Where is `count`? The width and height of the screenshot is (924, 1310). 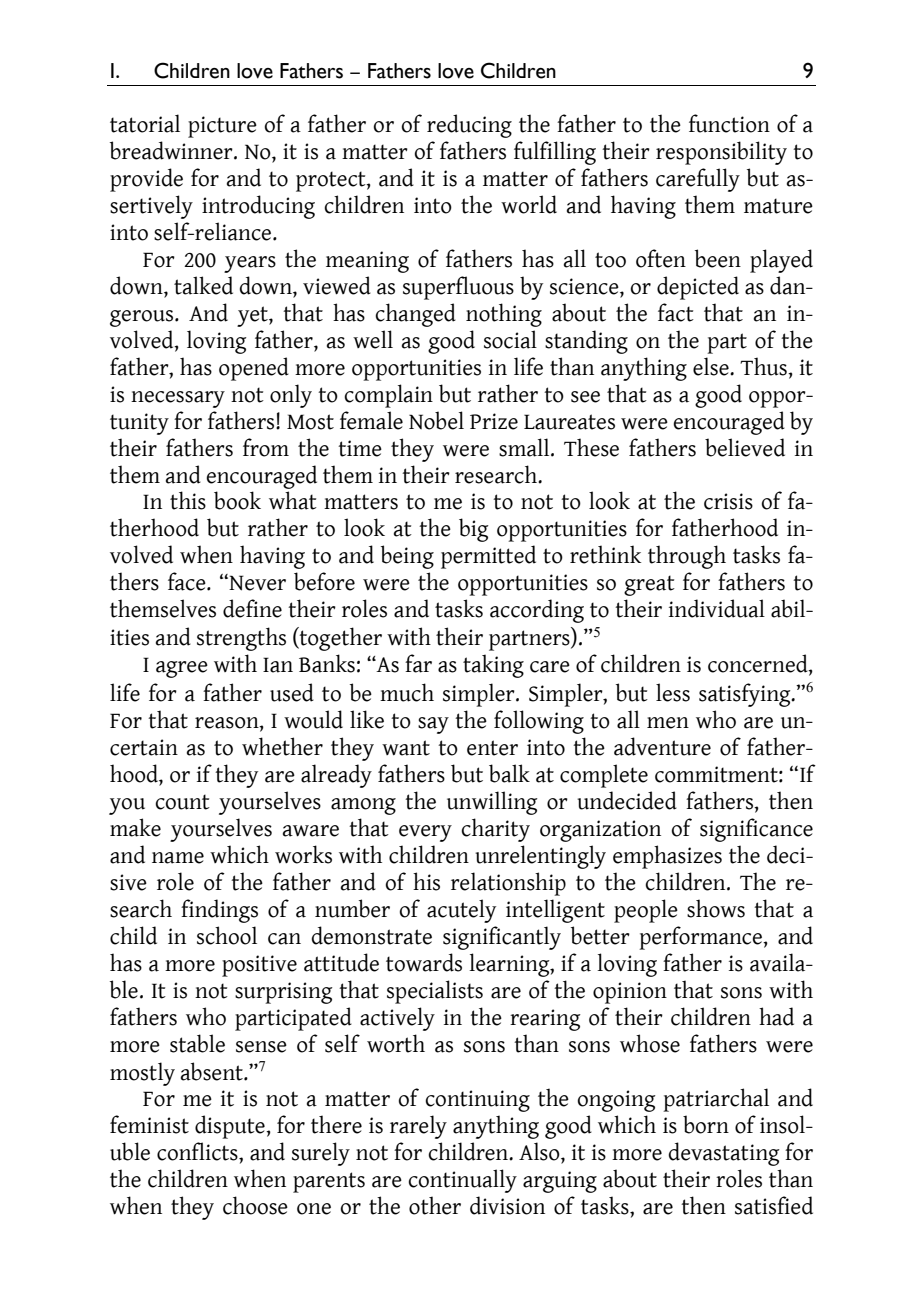 count is located at coordinates (182, 802).
